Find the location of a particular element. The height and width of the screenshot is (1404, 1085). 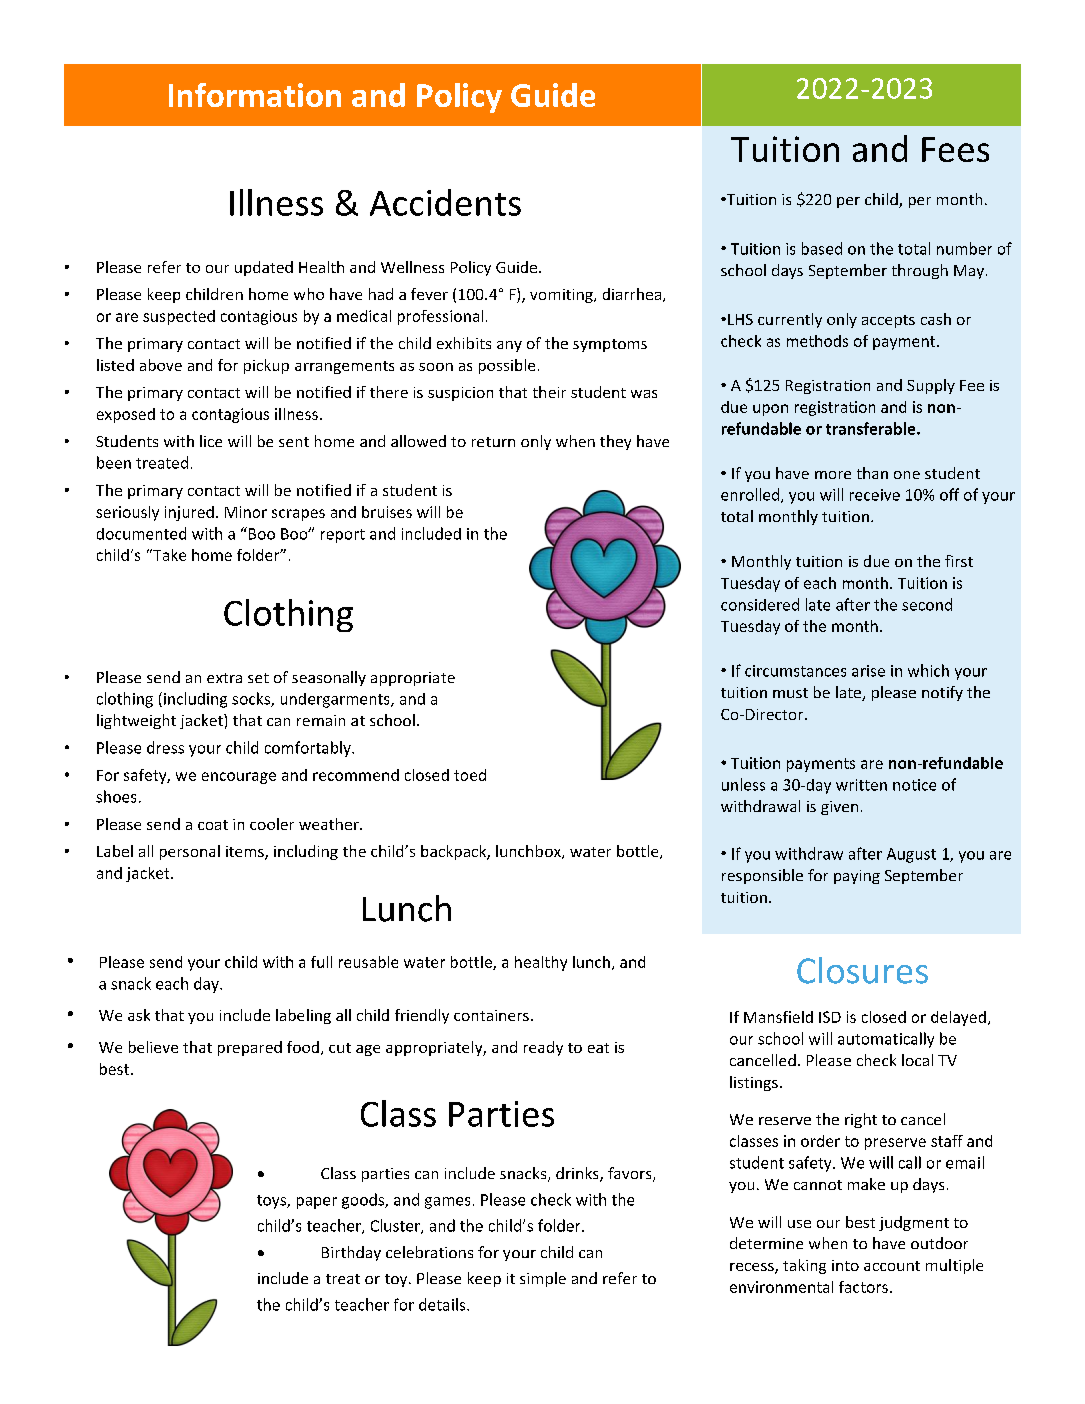

injured is located at coordinates (189, 513).
